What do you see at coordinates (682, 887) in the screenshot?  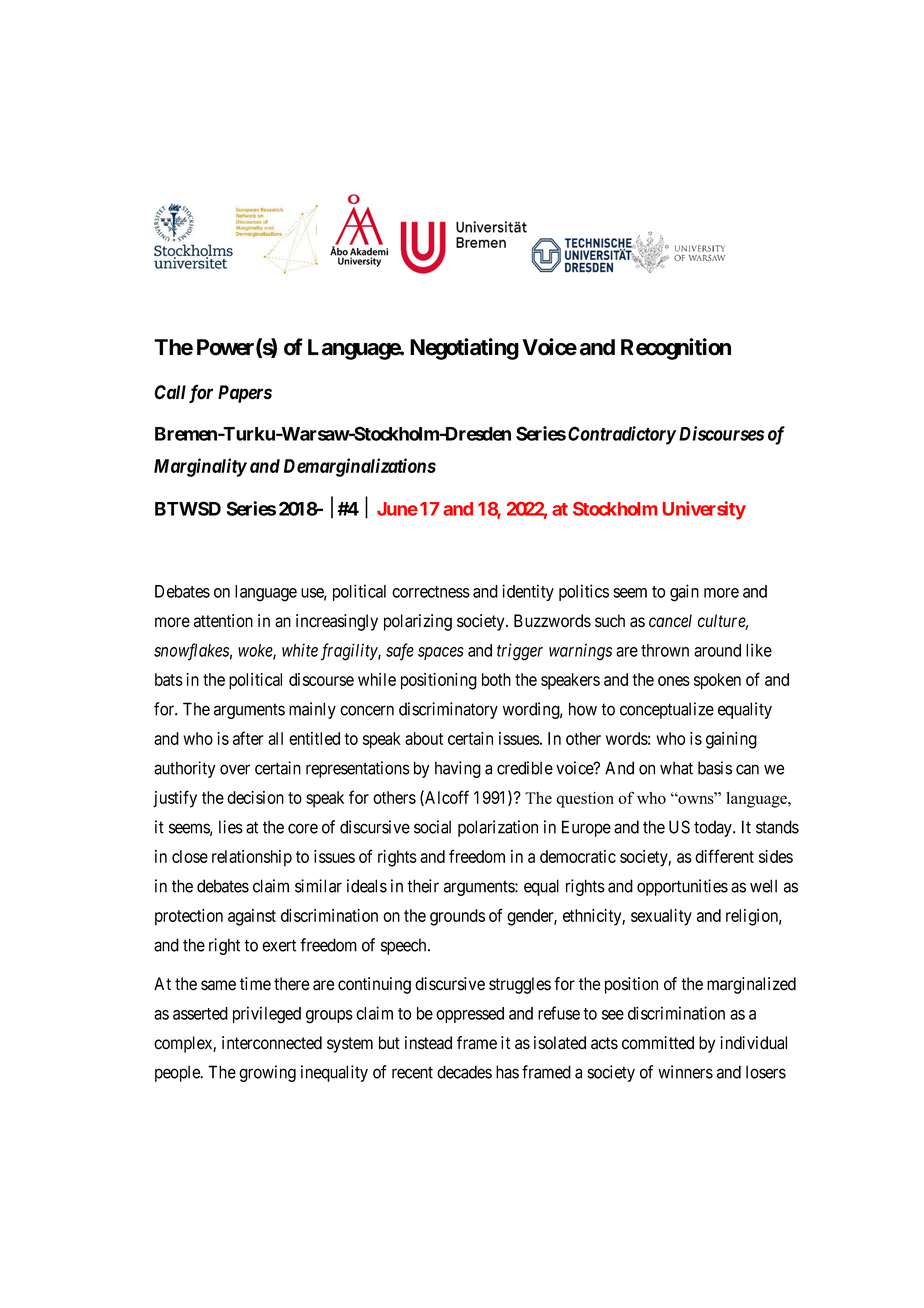 I see `opportunities` at bounding box center [682, 887].
